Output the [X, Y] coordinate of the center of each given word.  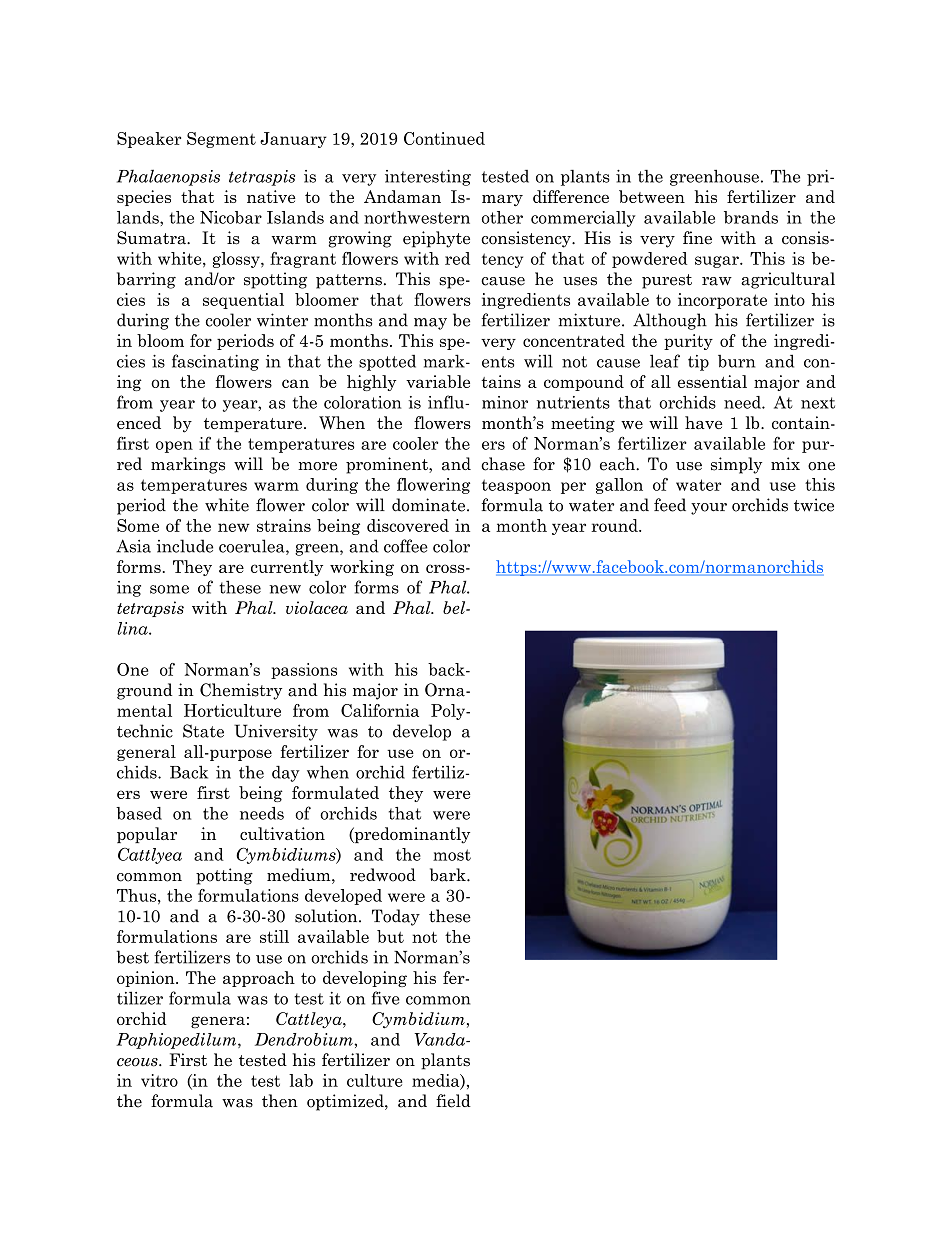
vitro [159, 1080]
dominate [430, 505]
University [276, 732]
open [174, 447]
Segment [221, 140]
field [453, 1101]
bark [449, 875]
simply [736, 465]
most [452, 855]
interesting [428, 178]
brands [751, 217]
